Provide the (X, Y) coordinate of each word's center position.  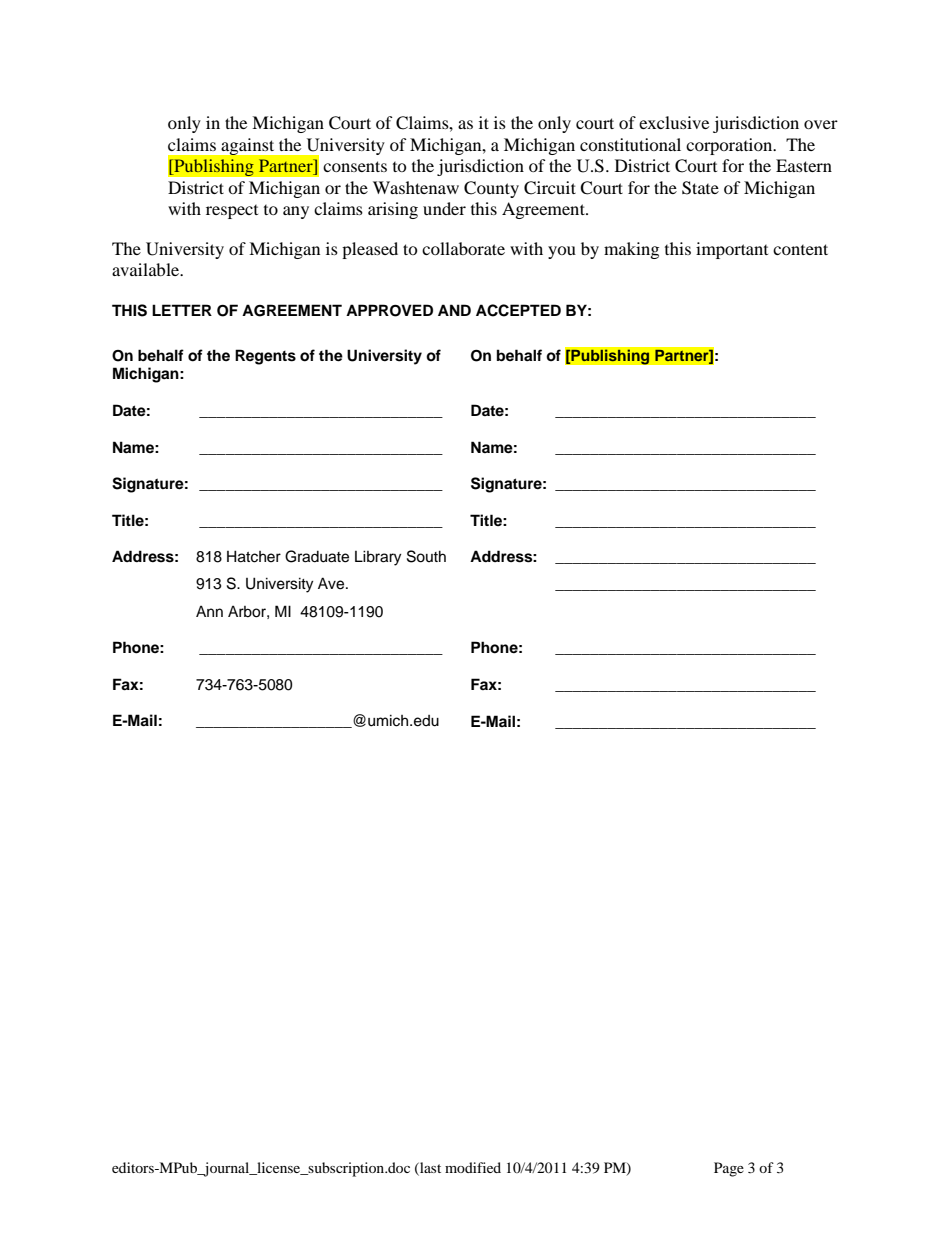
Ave (332, 583)
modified (473, 1167)
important (732, 250)
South (426, 556)
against (248, 146)
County (491, 189)
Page (729, 1169)
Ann (209, 611)
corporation (730, 146)
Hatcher (254, 556)
